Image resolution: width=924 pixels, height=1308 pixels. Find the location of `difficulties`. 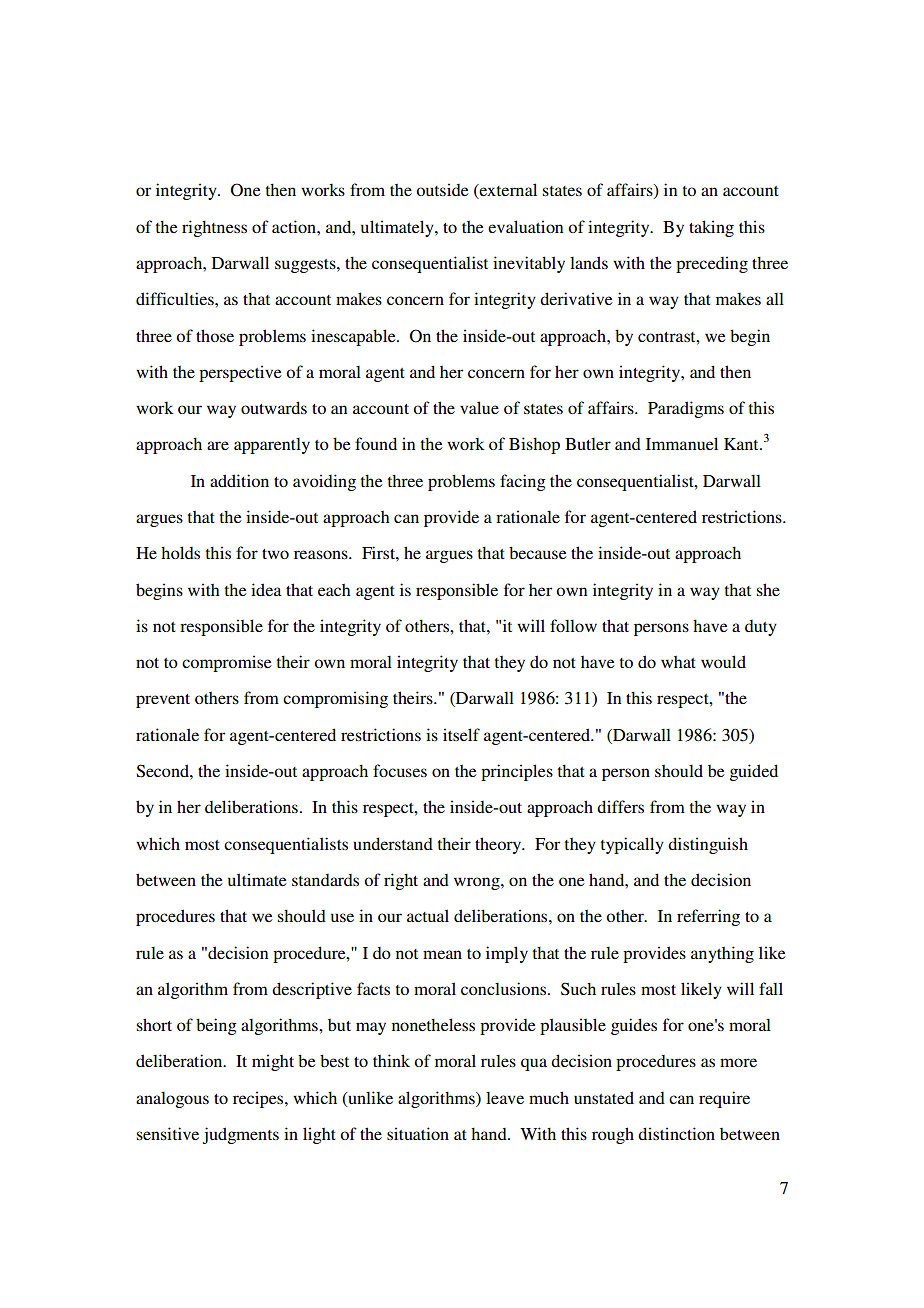

difficulties is located at coordinates (176, 298).
